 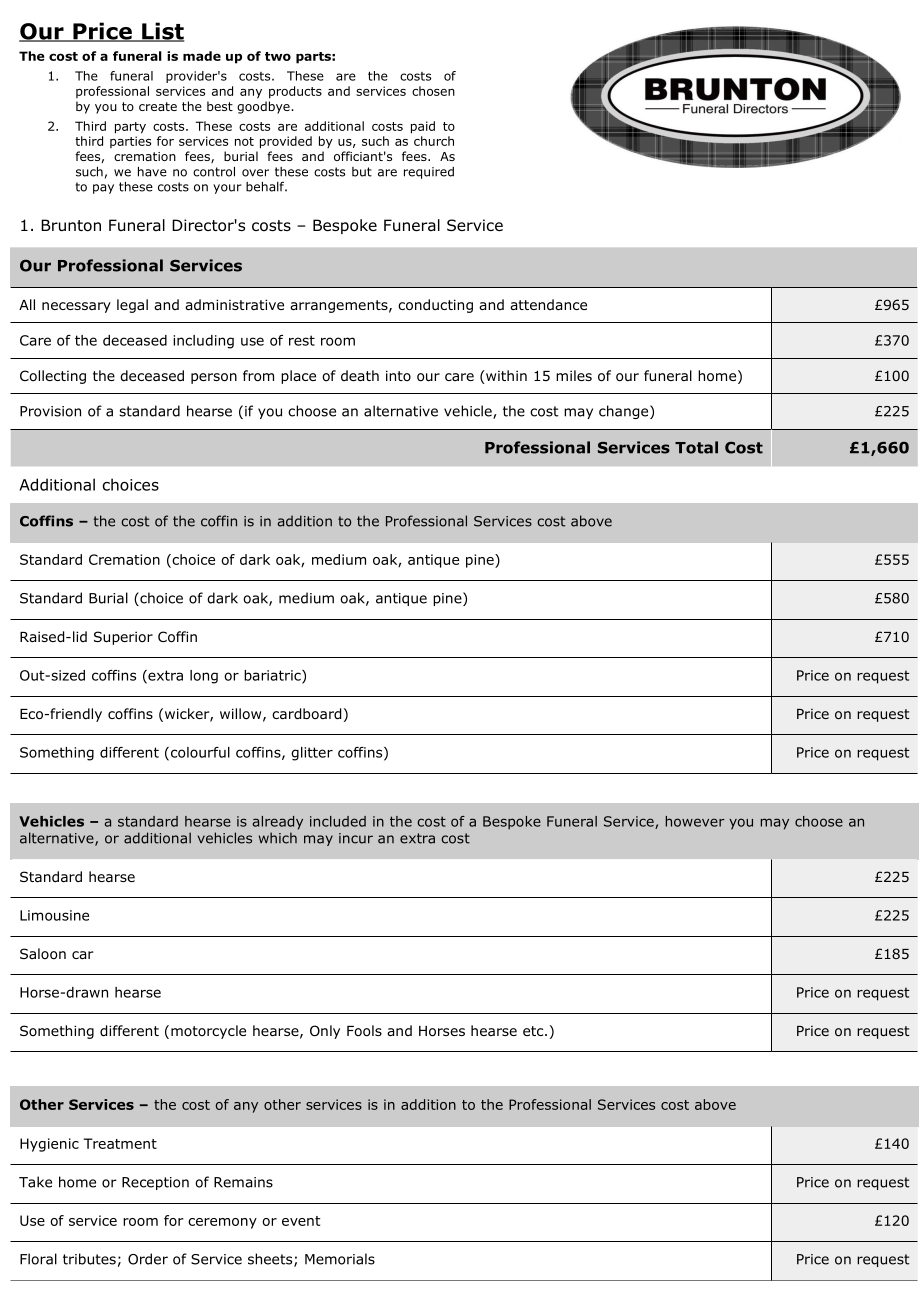 I want to click on Memorials, so click(x=340, y=1259).
